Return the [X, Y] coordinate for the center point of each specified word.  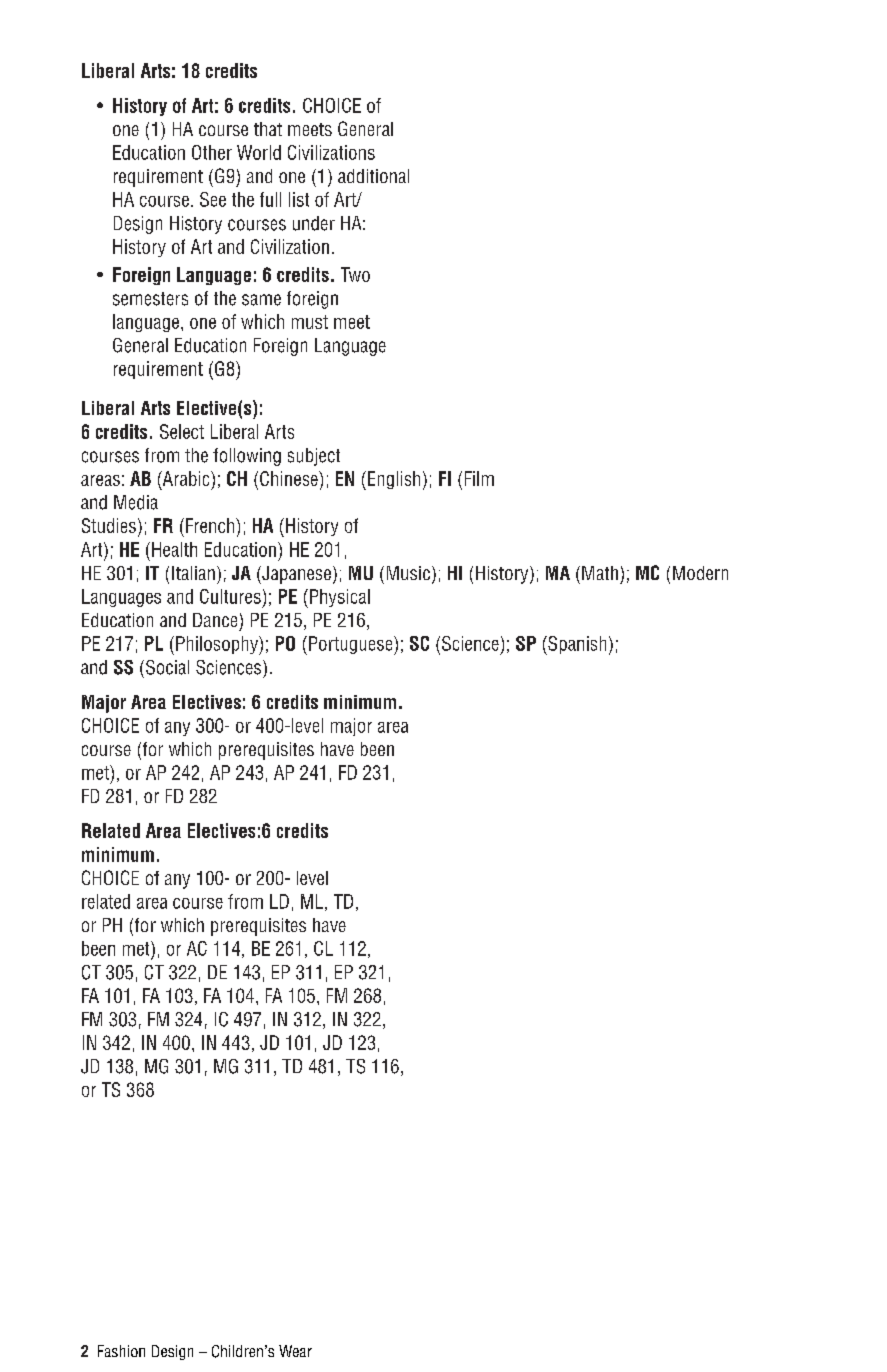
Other [212, 152]
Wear [295, 1351]
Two [355, 274]
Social [167, 667]
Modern [700, 573]
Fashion [121, 1351]
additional [373, 176]
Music [408, 573]
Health [174, 549]
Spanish [576, 645]
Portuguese [352, 645]
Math [600, 573]
